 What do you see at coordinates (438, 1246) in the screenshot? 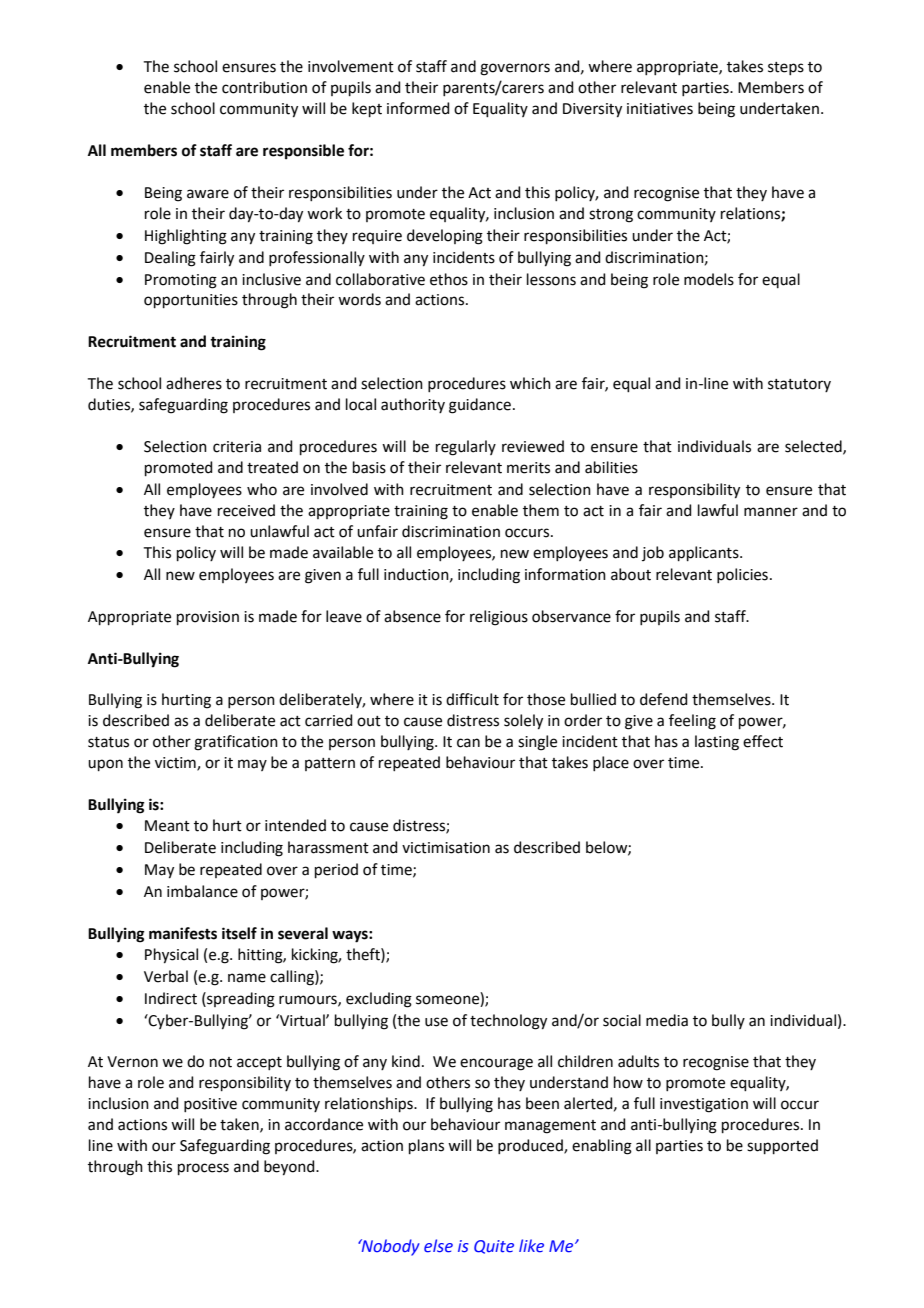
I see `else` at bounding box center [438, 1246].
